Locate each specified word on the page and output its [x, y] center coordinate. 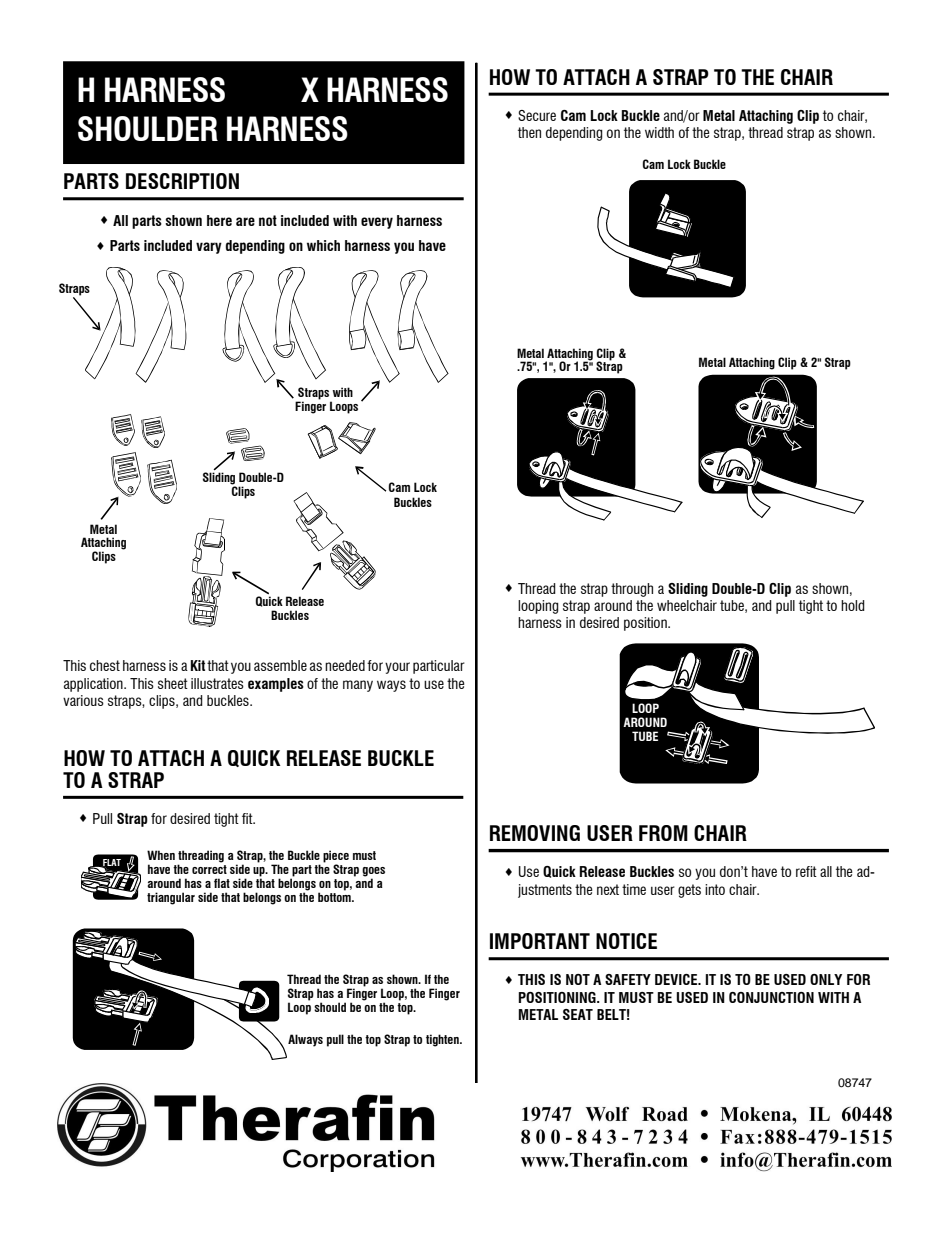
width [659, 132]
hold [853, 605]
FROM [663, 833]
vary [209, 248]
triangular [171, 898]
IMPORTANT [540, 941]
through [632, 590]
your [397, 668]
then [529, 132]
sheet [173, 683]
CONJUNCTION [771, 997]
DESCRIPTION [182, 181]
